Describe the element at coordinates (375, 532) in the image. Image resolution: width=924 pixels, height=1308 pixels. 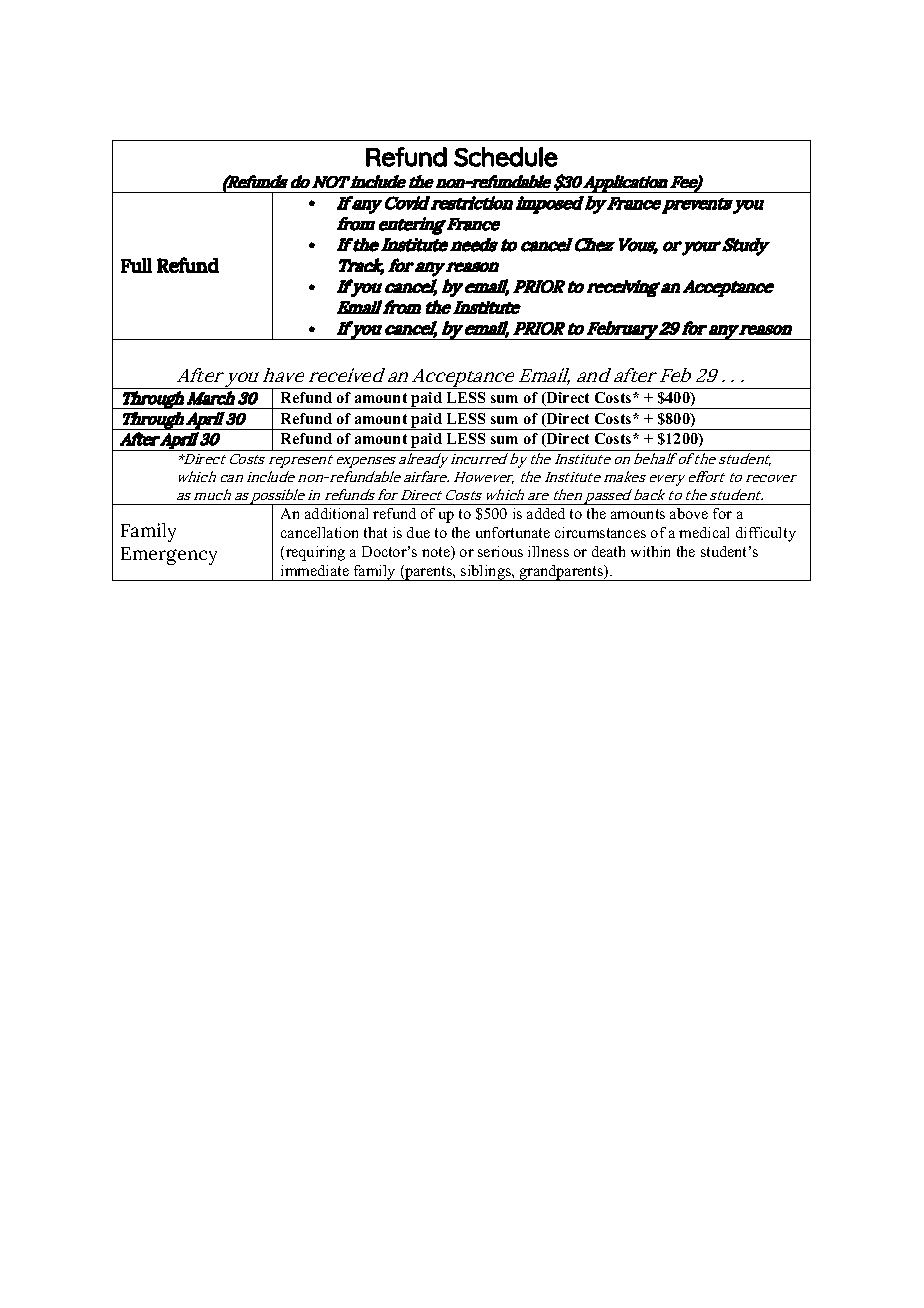
I see `that` at that location.
